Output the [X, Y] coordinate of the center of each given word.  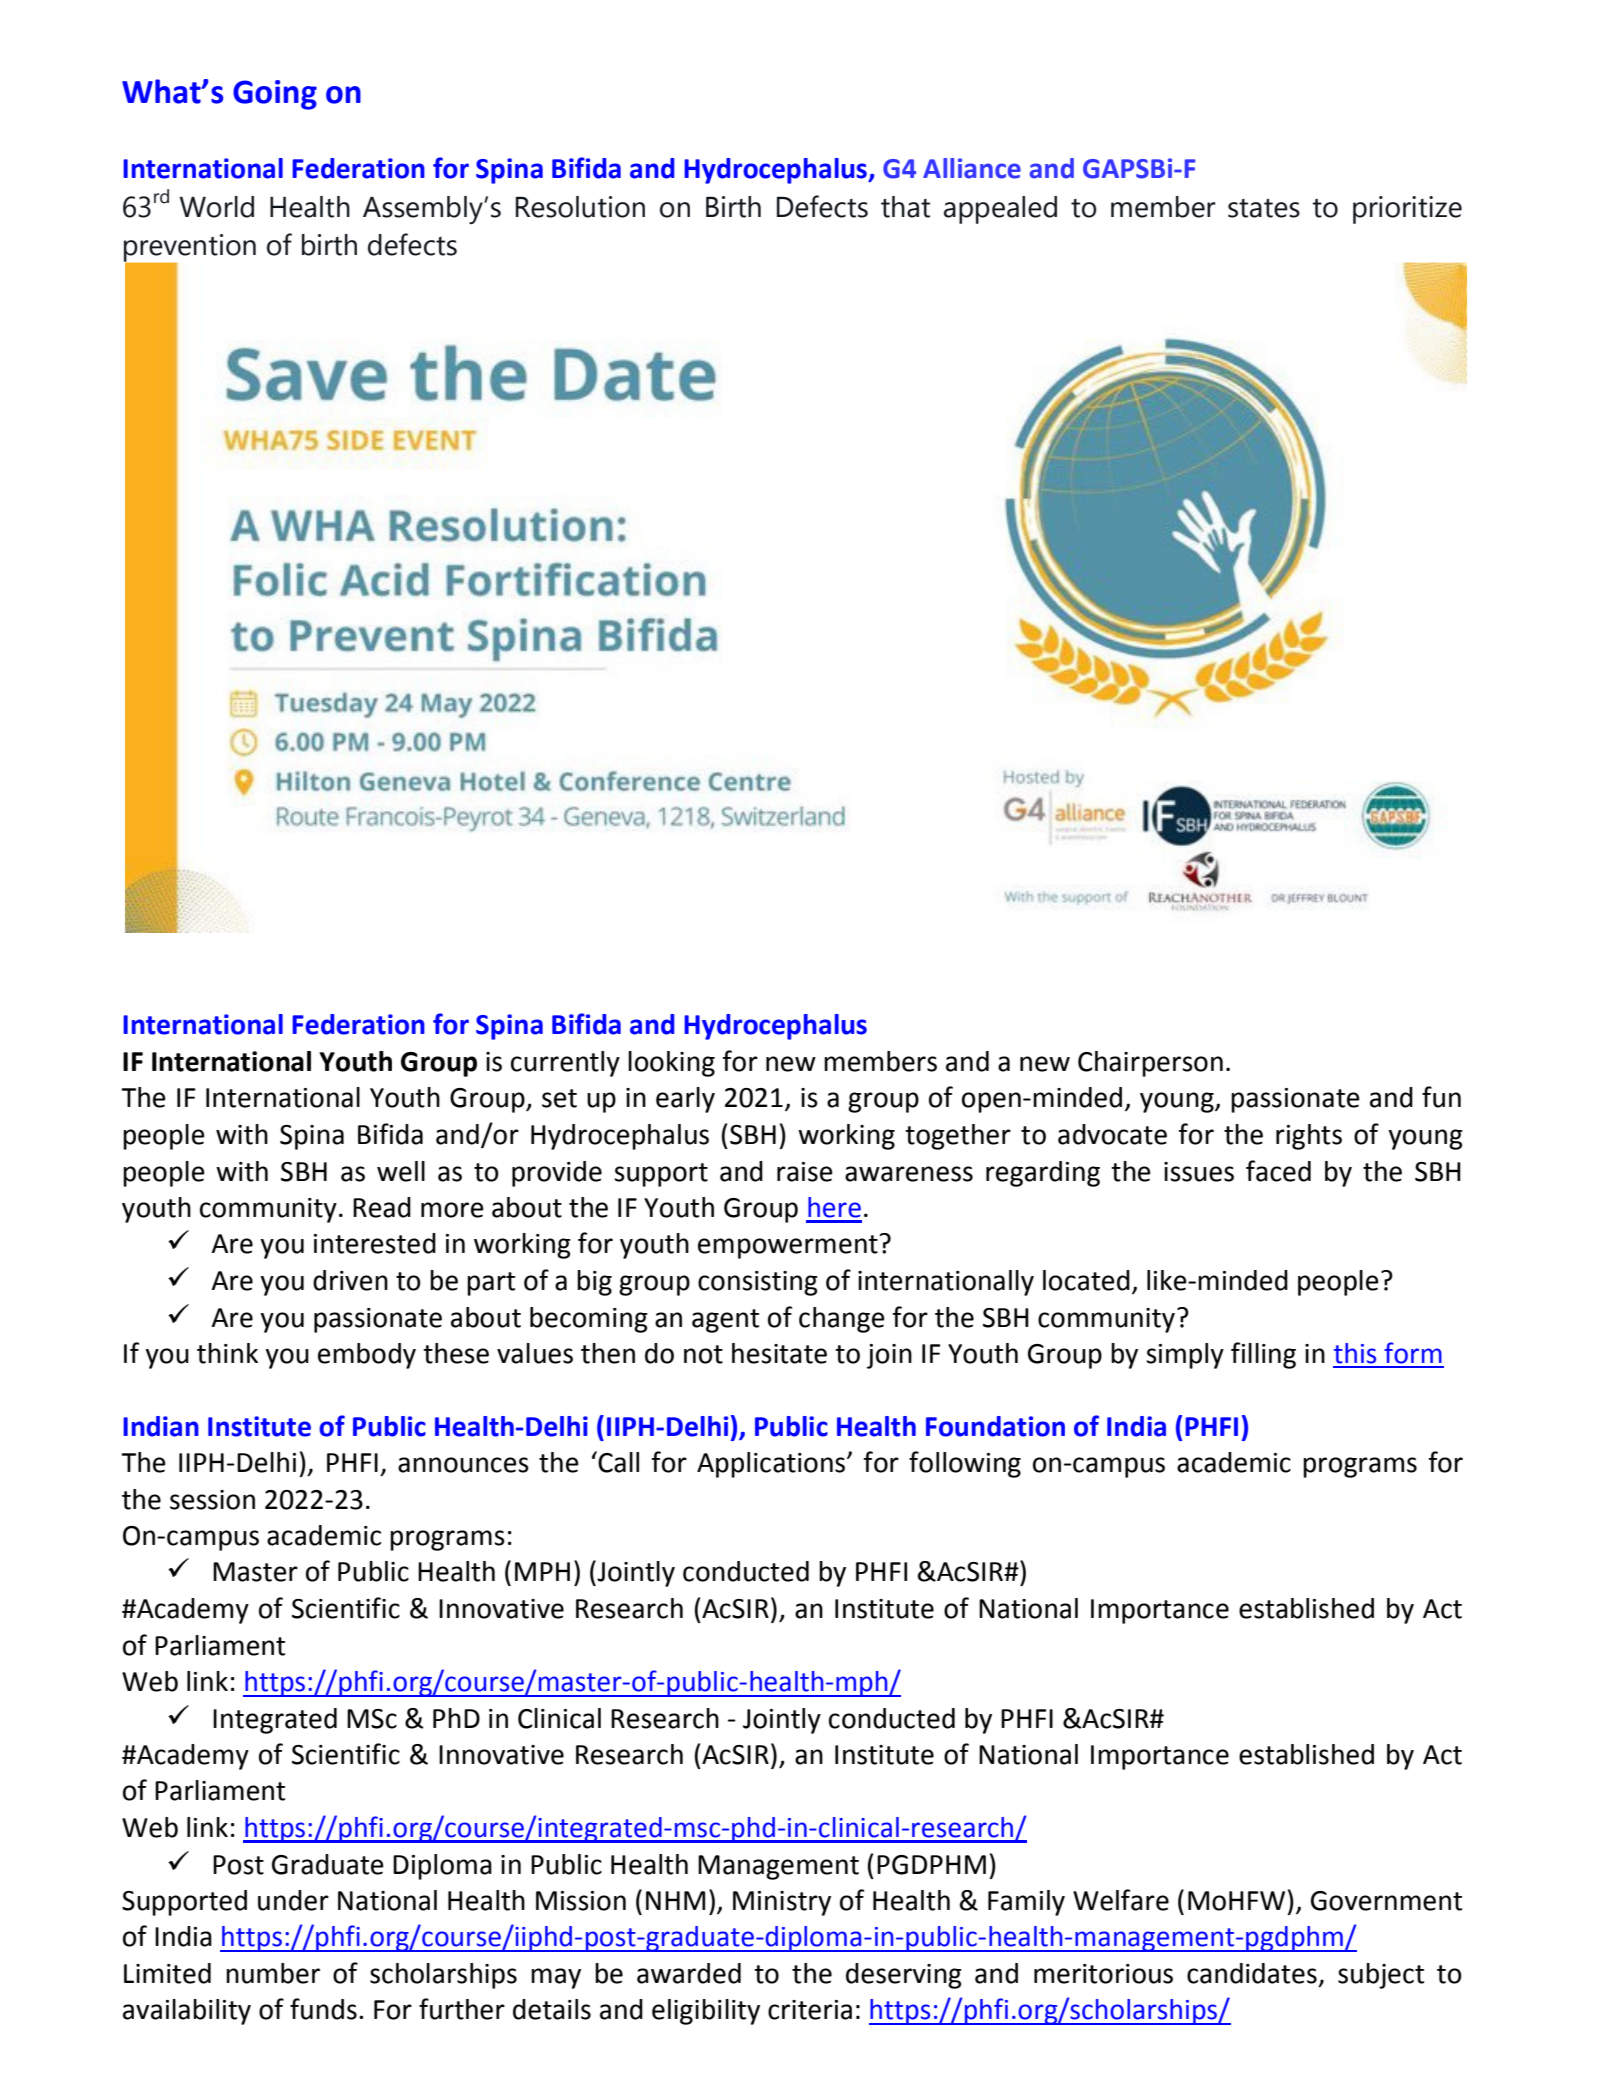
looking [671, 1064]
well [401, 1171]
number [273, 1973]
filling [1263, 1355]
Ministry [782, 1903]
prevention [190, 249]
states [1264, 208]
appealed [1000, 210]
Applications [772, 1465]
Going [275, 95]
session [212, 1500]
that [905, 207]
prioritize [1407, 210]
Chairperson [1150, 1064]
